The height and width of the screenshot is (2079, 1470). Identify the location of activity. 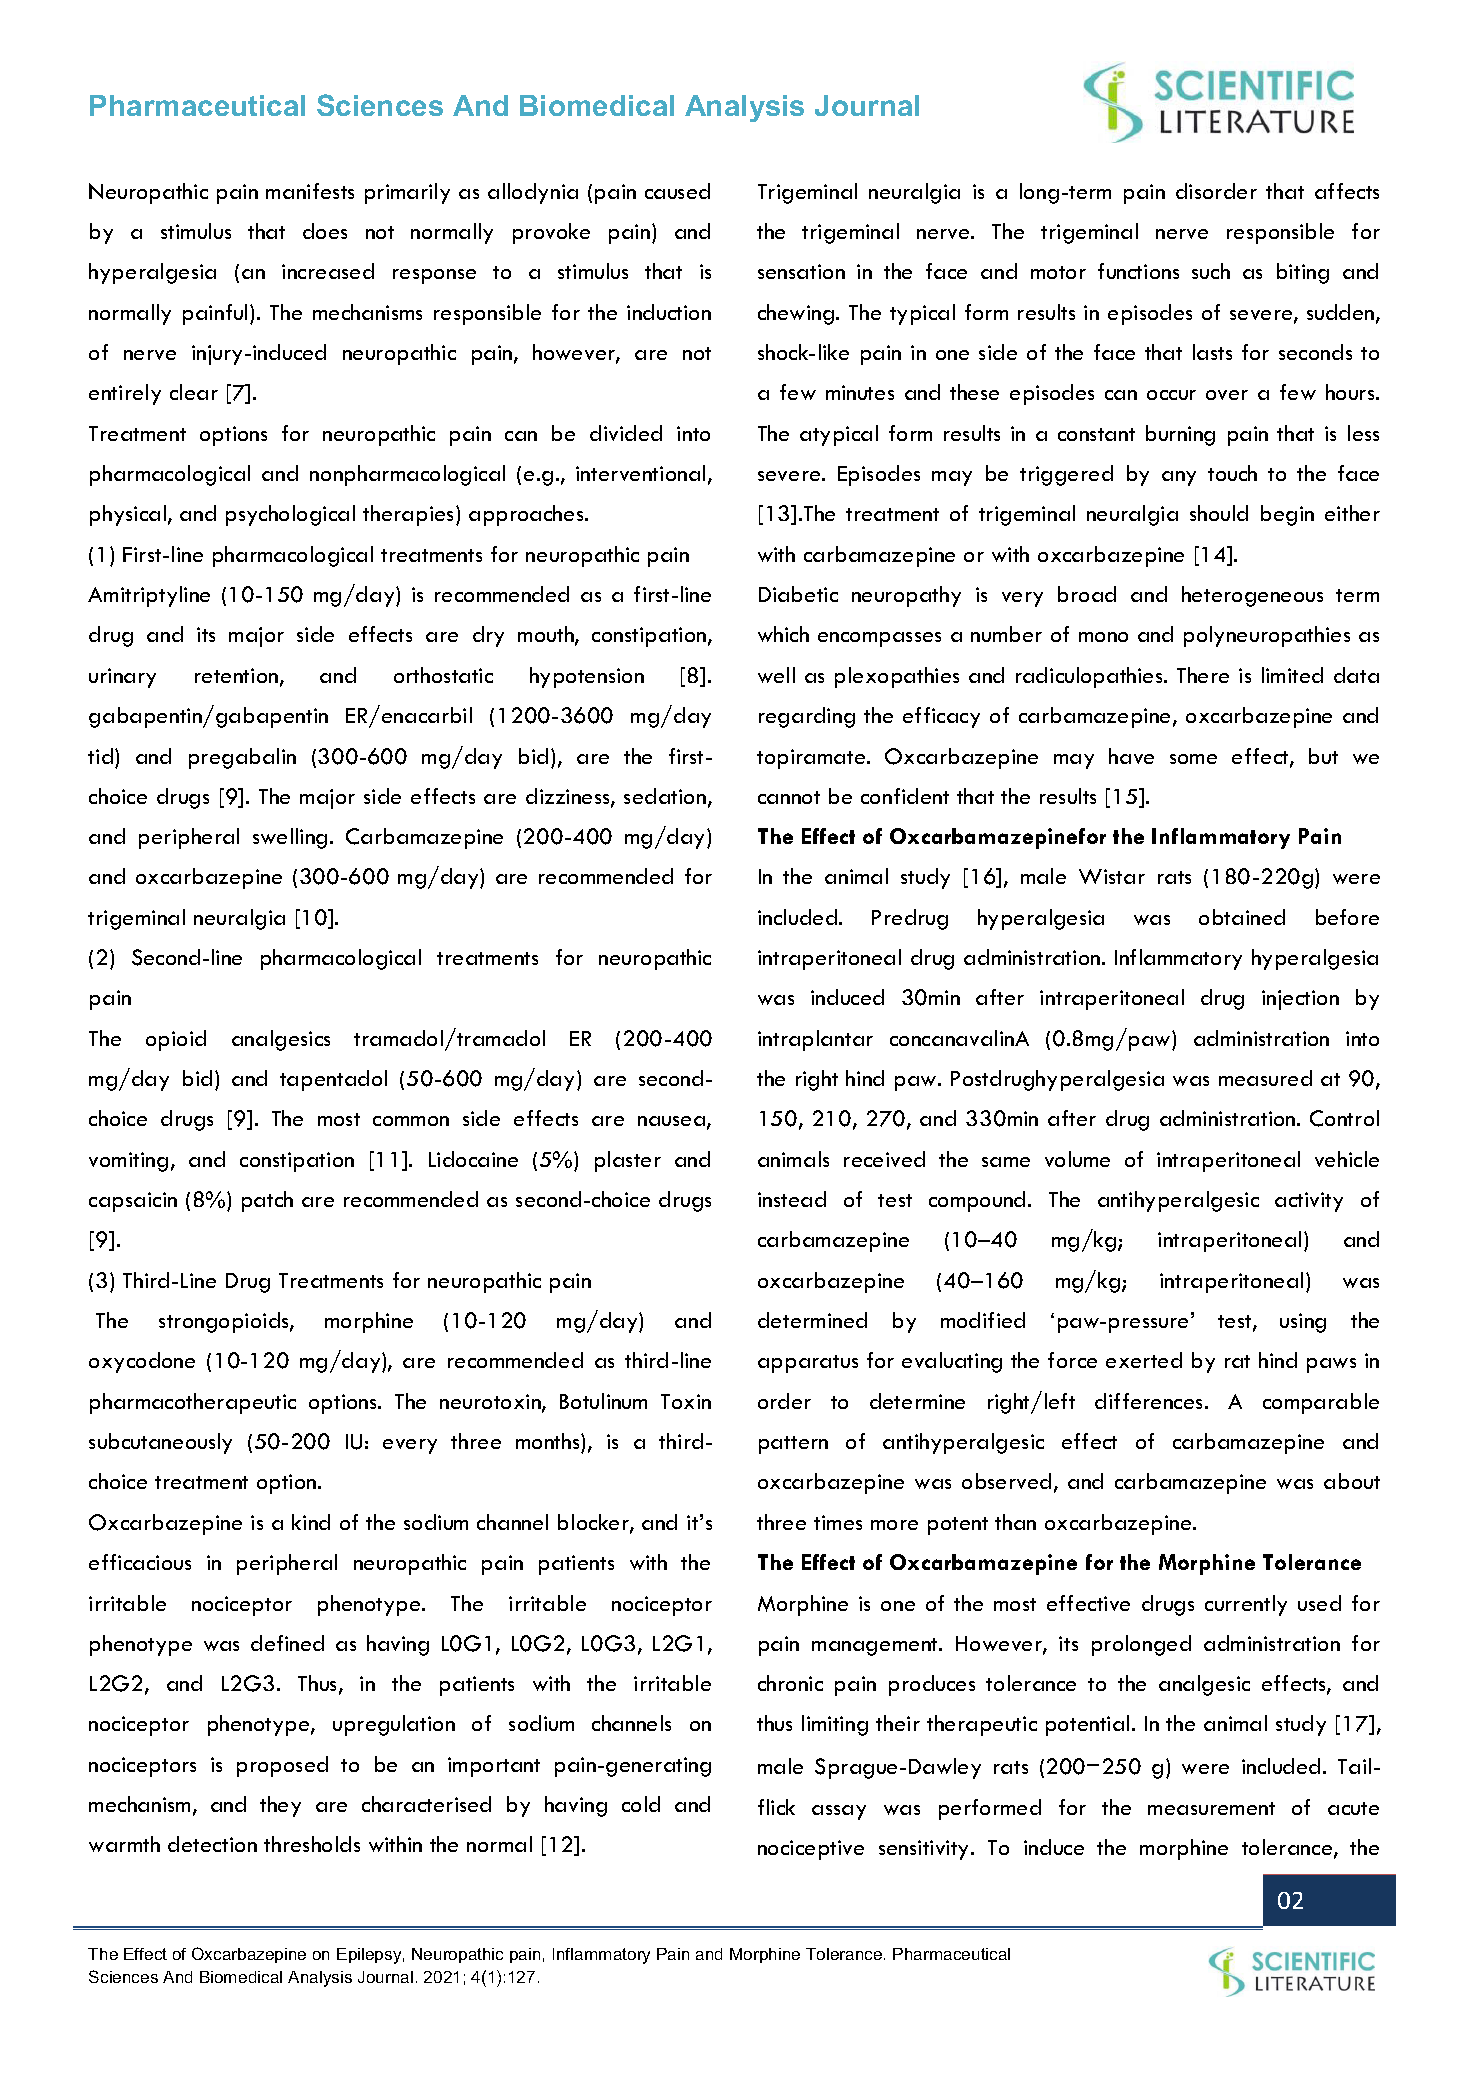
(1309, 1202).
